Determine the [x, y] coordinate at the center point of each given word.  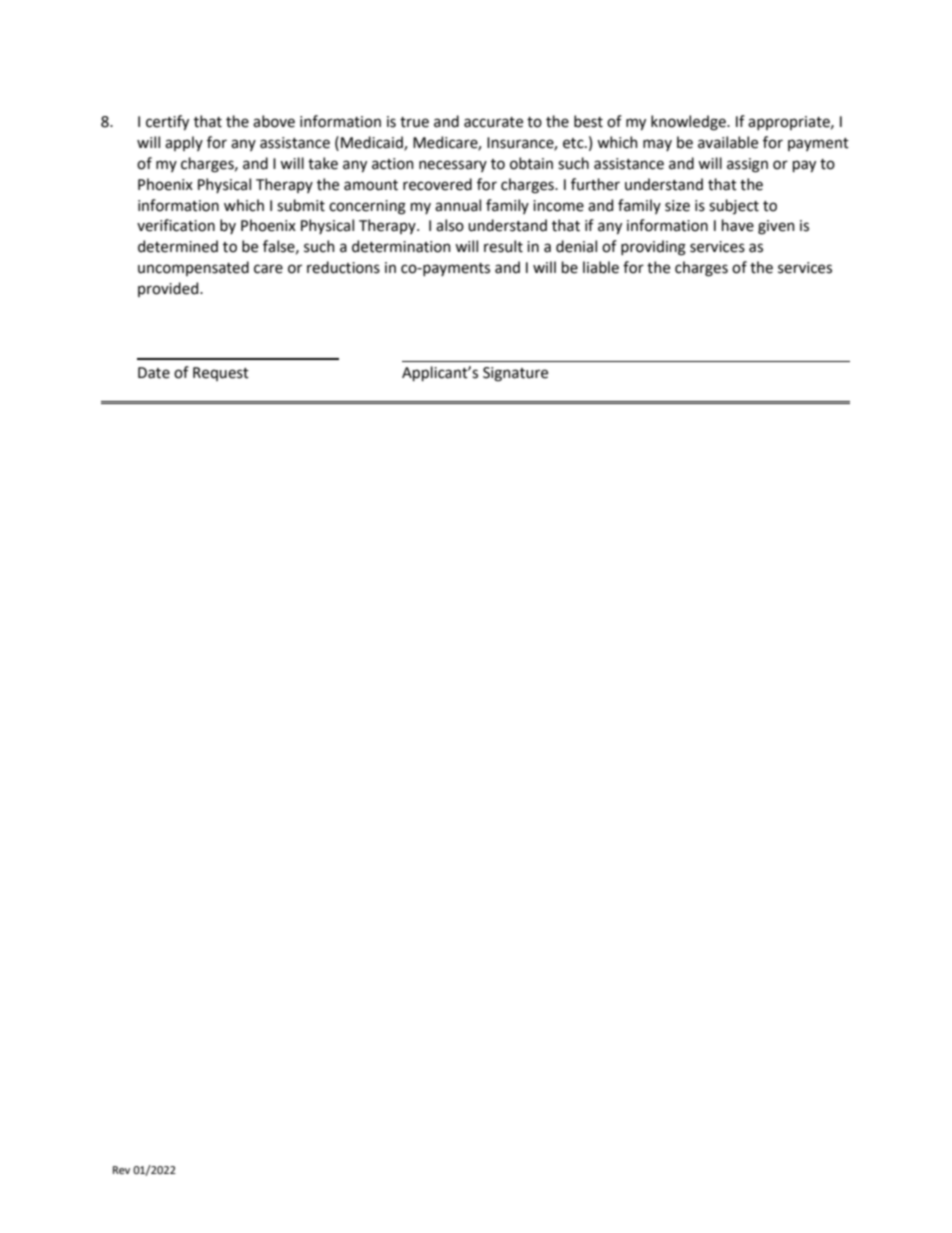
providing [653, 248]
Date [154, 373]
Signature [515, 374]
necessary [453, 166]
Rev [121, 1170]
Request [221, 374]
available [728, 142]
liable [601, 267]
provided [169, 289]
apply [184, 143]
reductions [343, 267]
